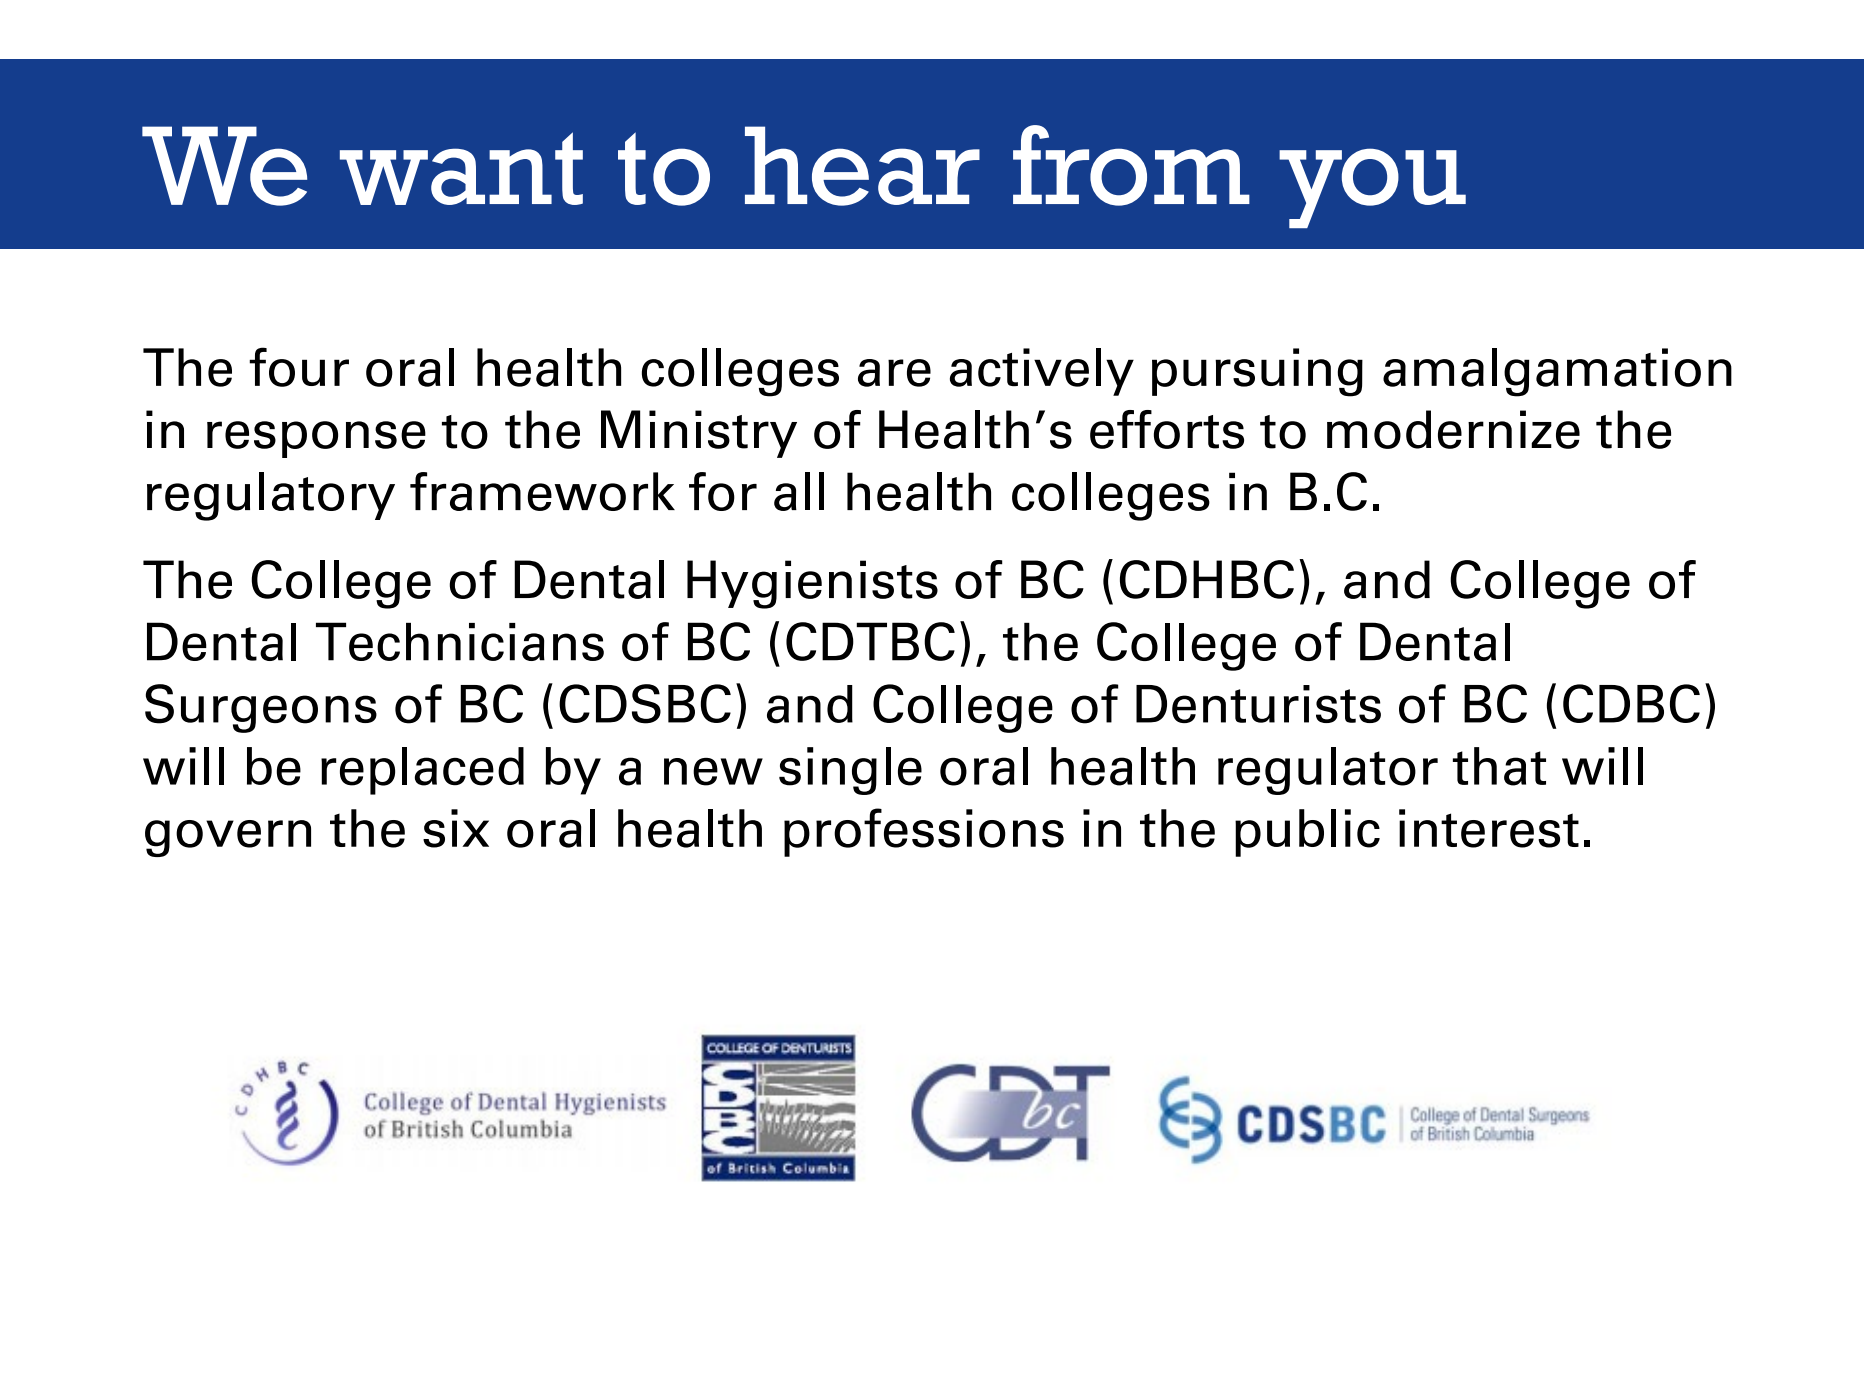 The height and width of the image is (1398, 1864). What do you see at coordinates (542, 491) in the image?
I see `framework` at bounding box center [542, 491].
